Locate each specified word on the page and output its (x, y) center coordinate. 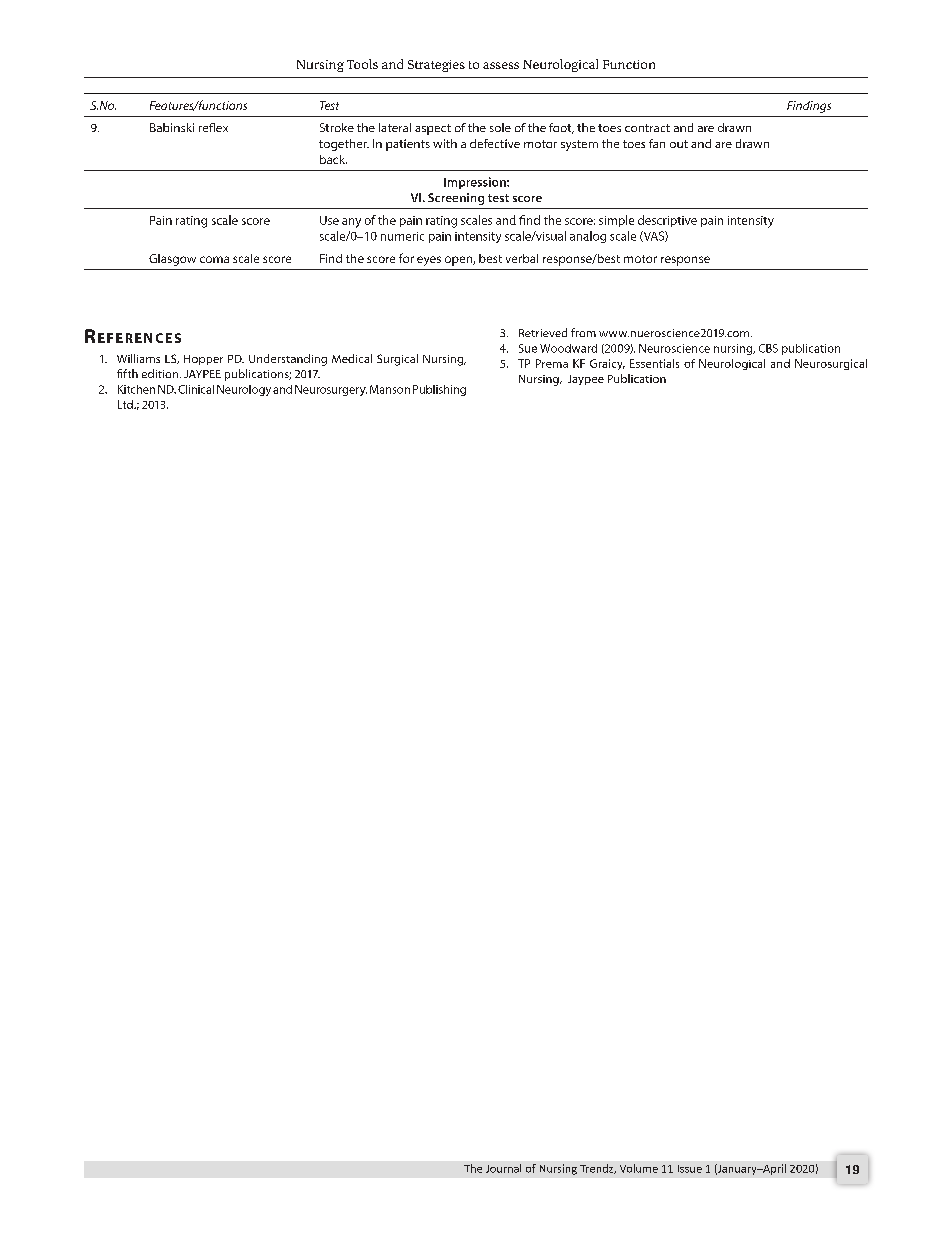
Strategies (436, 66)
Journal (503, 1168)
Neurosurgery (331, 390)
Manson (390, 389)
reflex (213, 127)
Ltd (126, 404)
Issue (690, 1169)
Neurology (244, 390)
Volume (639, 1168)
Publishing (439, 390)
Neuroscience (674, 348)
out (679, 144)
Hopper (203, 360)
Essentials (654, 363)
